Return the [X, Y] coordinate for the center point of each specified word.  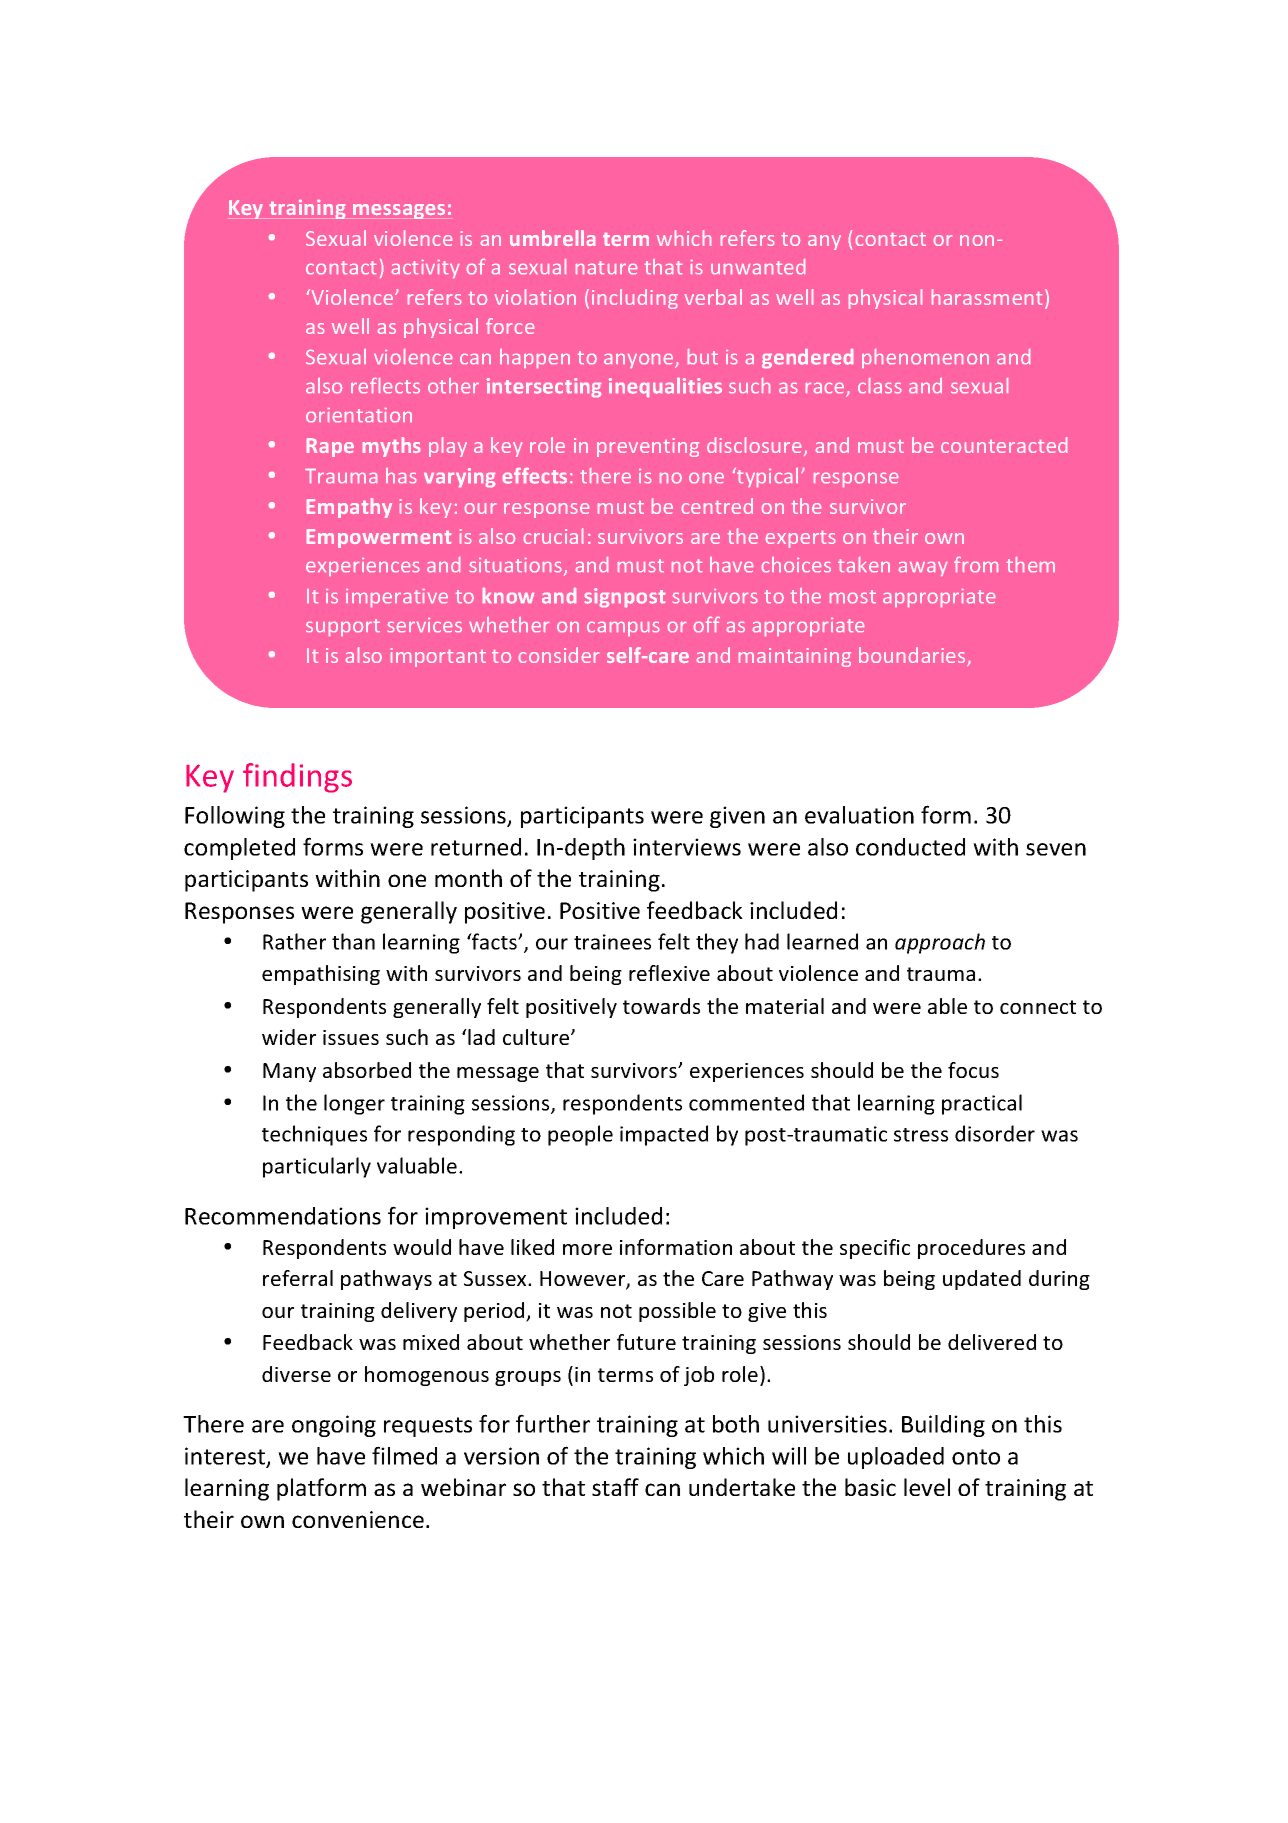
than [353, 941]
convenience [358, 1519]
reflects [385, 385]
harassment [987, 297]
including [635, 299]
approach [940, 943]
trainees [612, 942]
